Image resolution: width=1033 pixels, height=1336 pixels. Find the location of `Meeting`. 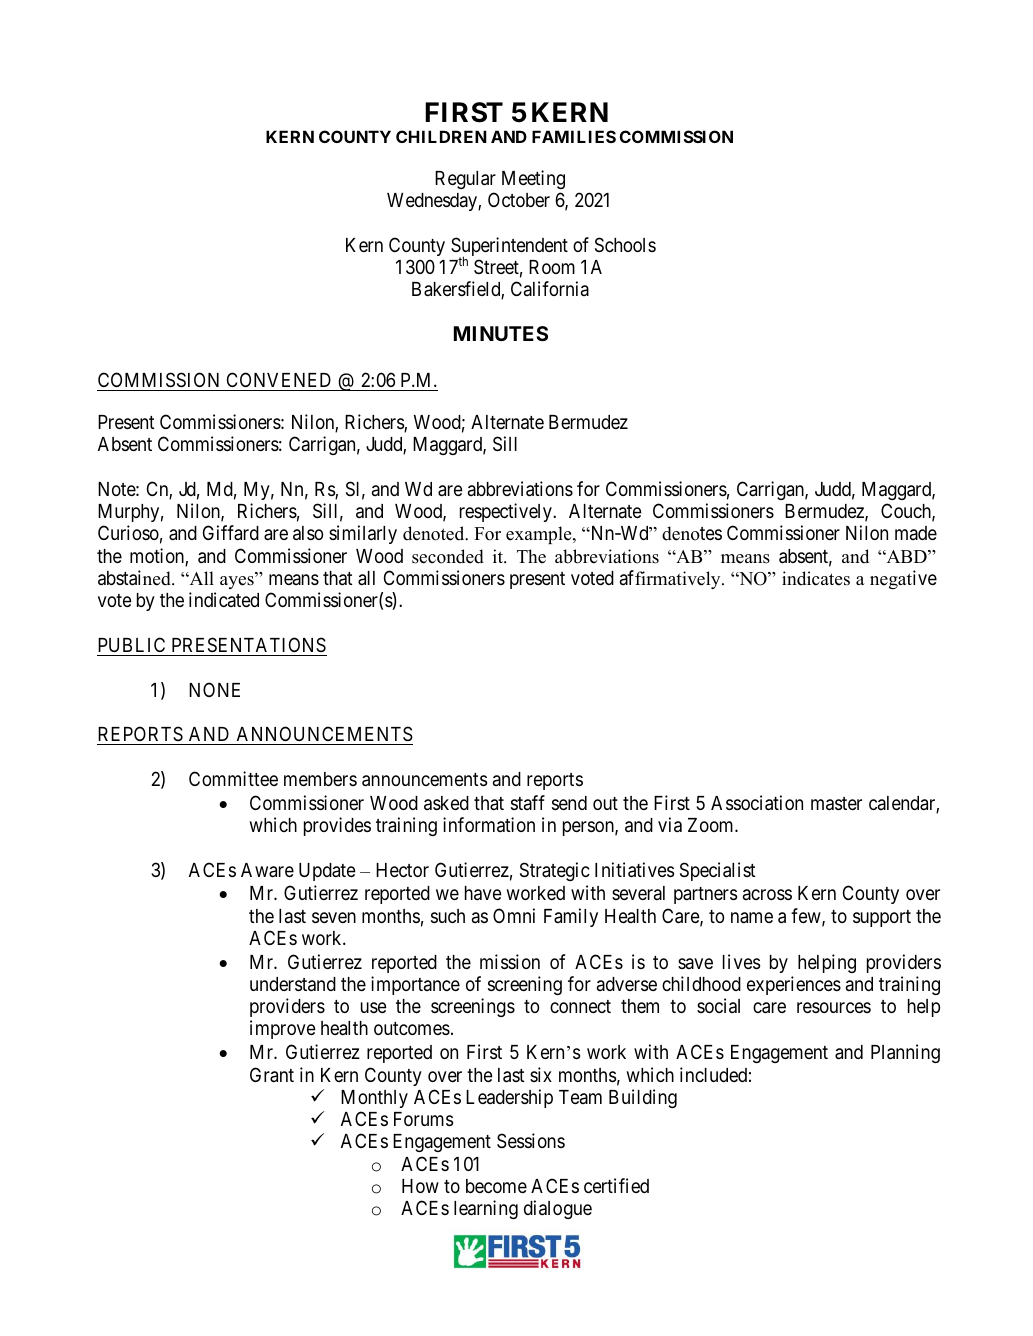

Meeting is located at coordinates (533, 179).
